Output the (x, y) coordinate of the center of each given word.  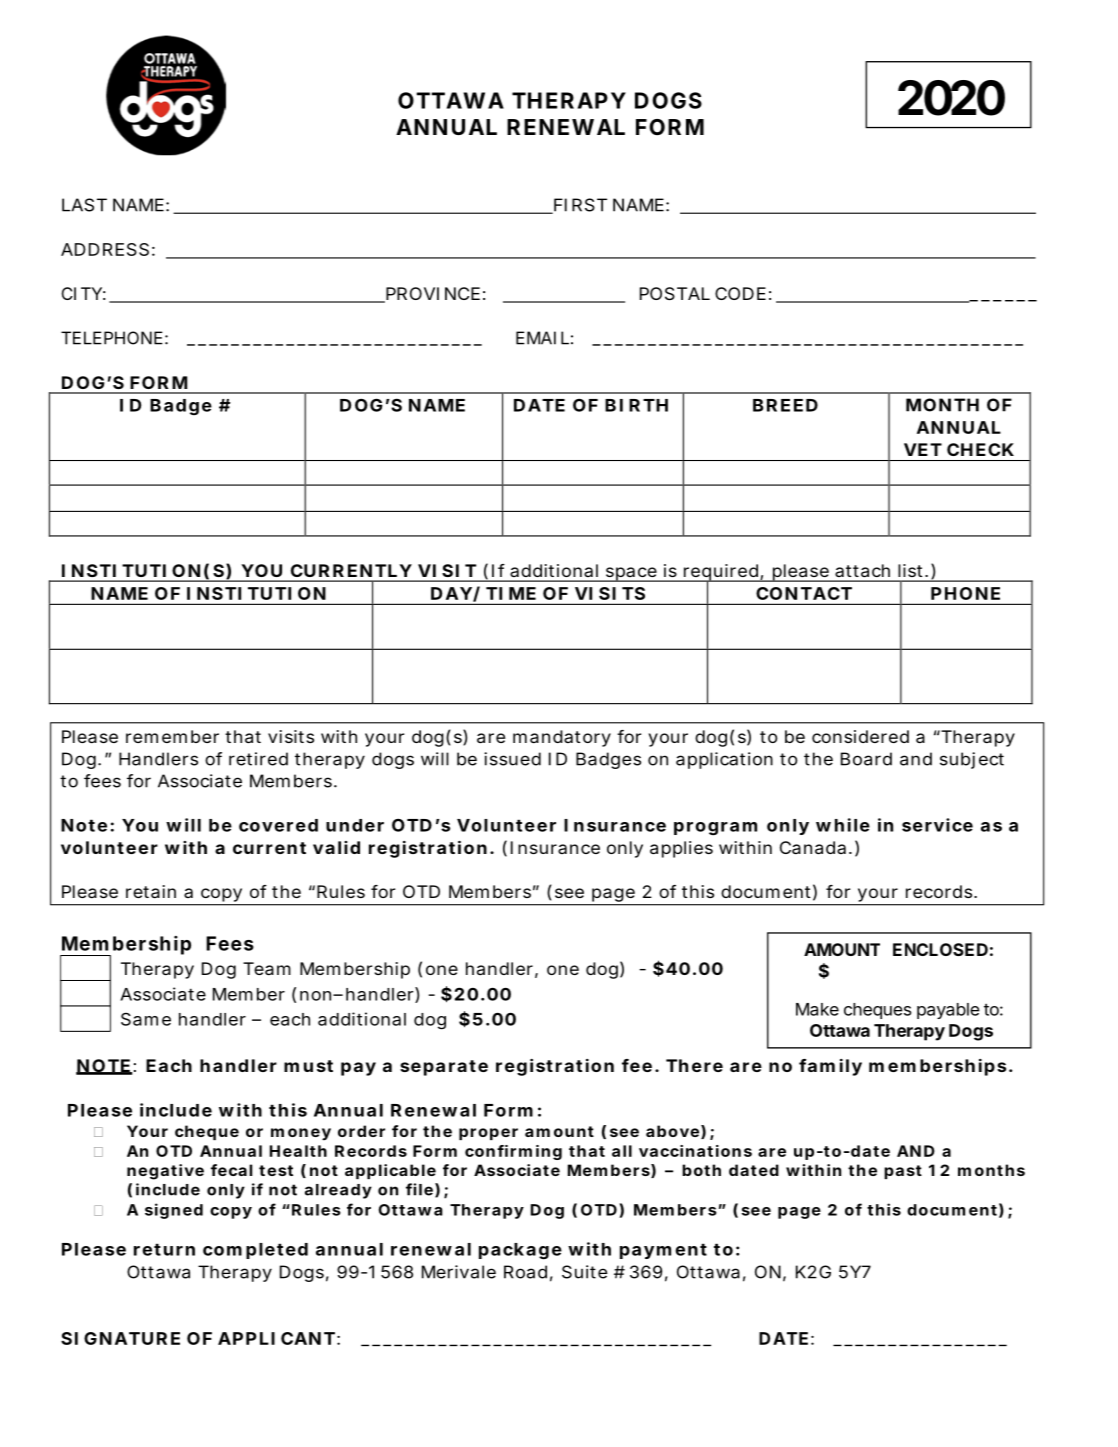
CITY (82, 293)
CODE (740, 293)
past (903, 1172)
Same (146, 1019)
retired (258, 759)
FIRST (579, 206)
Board (866, 759)
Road (525, 1272)
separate (444, 1068)
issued (512, 759)
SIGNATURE (120, 1338)
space (631, 574)
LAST (84, 205)
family (830, 1067)
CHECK (980, 449)
